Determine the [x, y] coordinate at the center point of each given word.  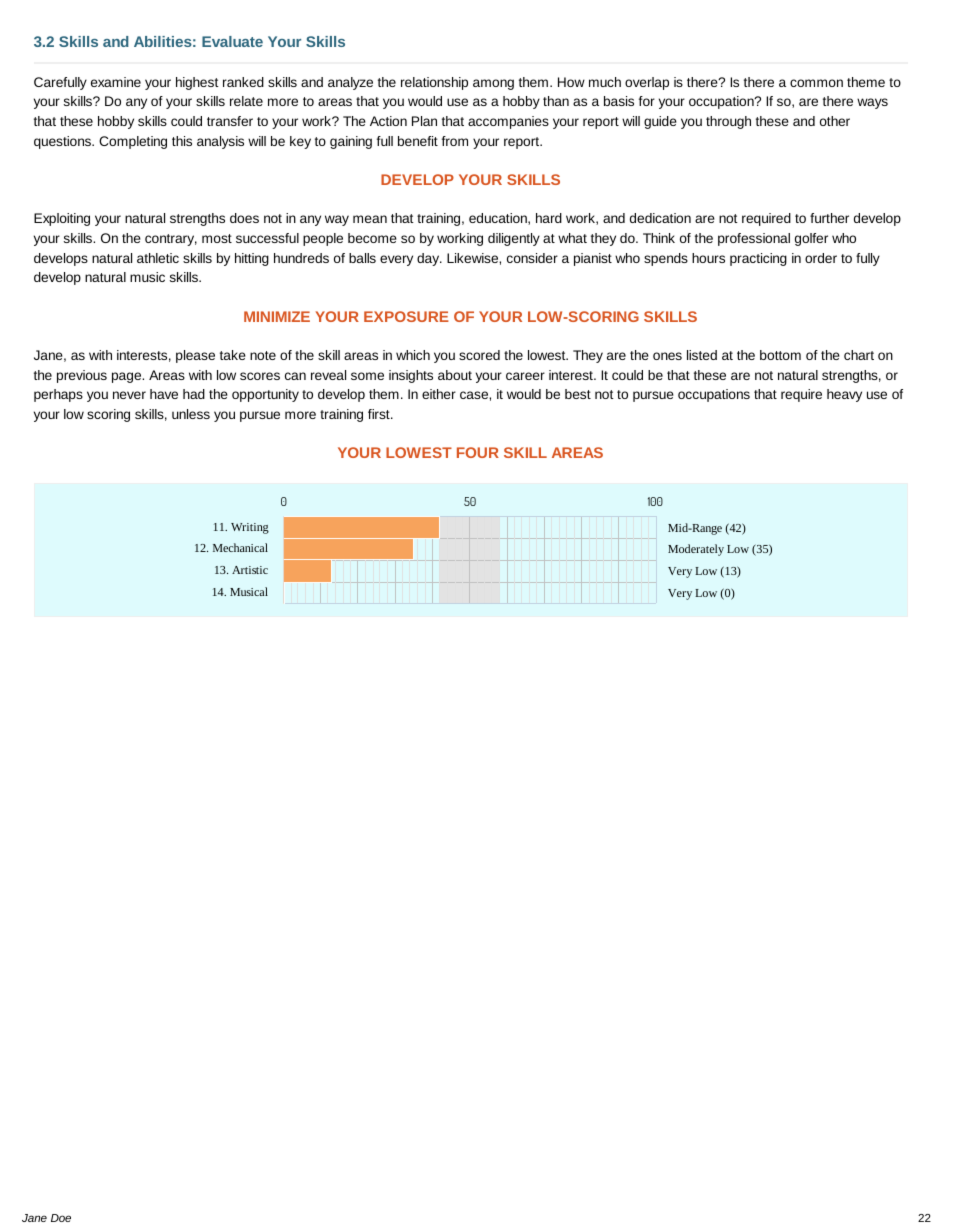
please [195, 356]
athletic [158, 258]
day [429, 259]
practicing [758, 259]
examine [116, 82]
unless [191, 414]
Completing [133, 142]
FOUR [478, 452]
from [455, 141]
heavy [844, 395]
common [816, 83]
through [728, 122]
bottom [780, 355]
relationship [434, 83]
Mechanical [240, 547]
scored [479, 355]
